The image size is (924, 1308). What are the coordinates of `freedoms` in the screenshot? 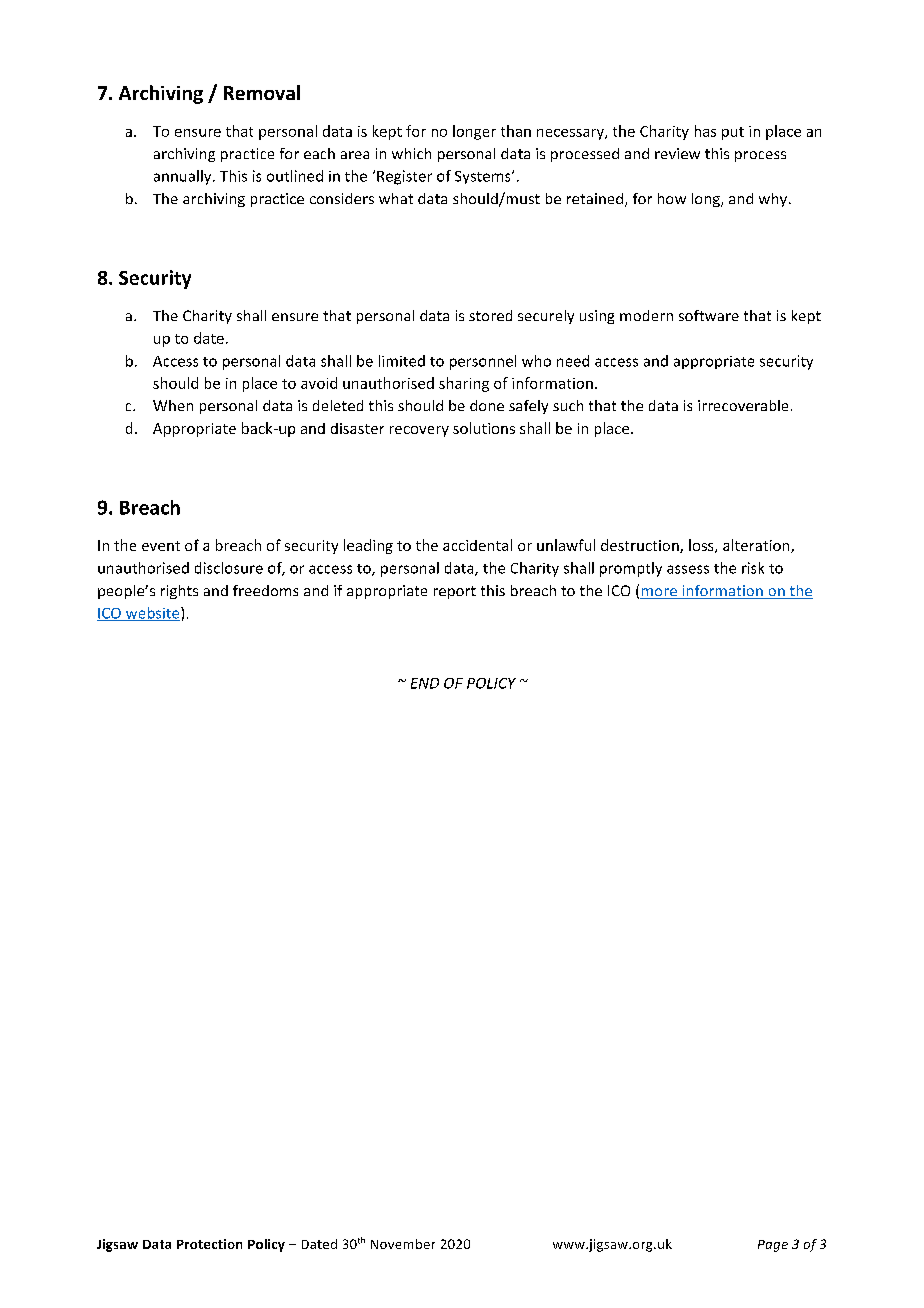 It's located at (265, 590).
